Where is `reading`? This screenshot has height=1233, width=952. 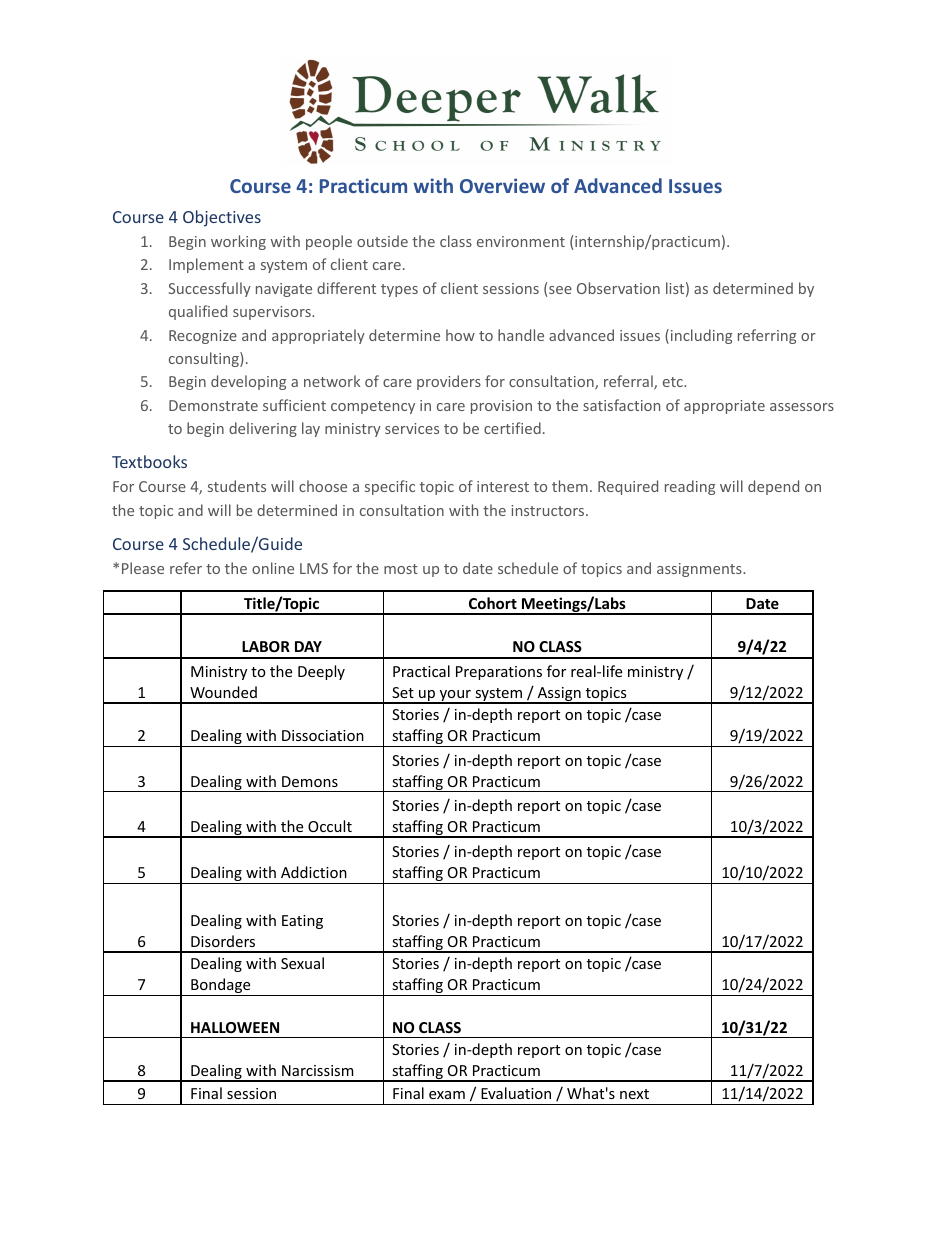 reading is located at coordinates (690, 487).
